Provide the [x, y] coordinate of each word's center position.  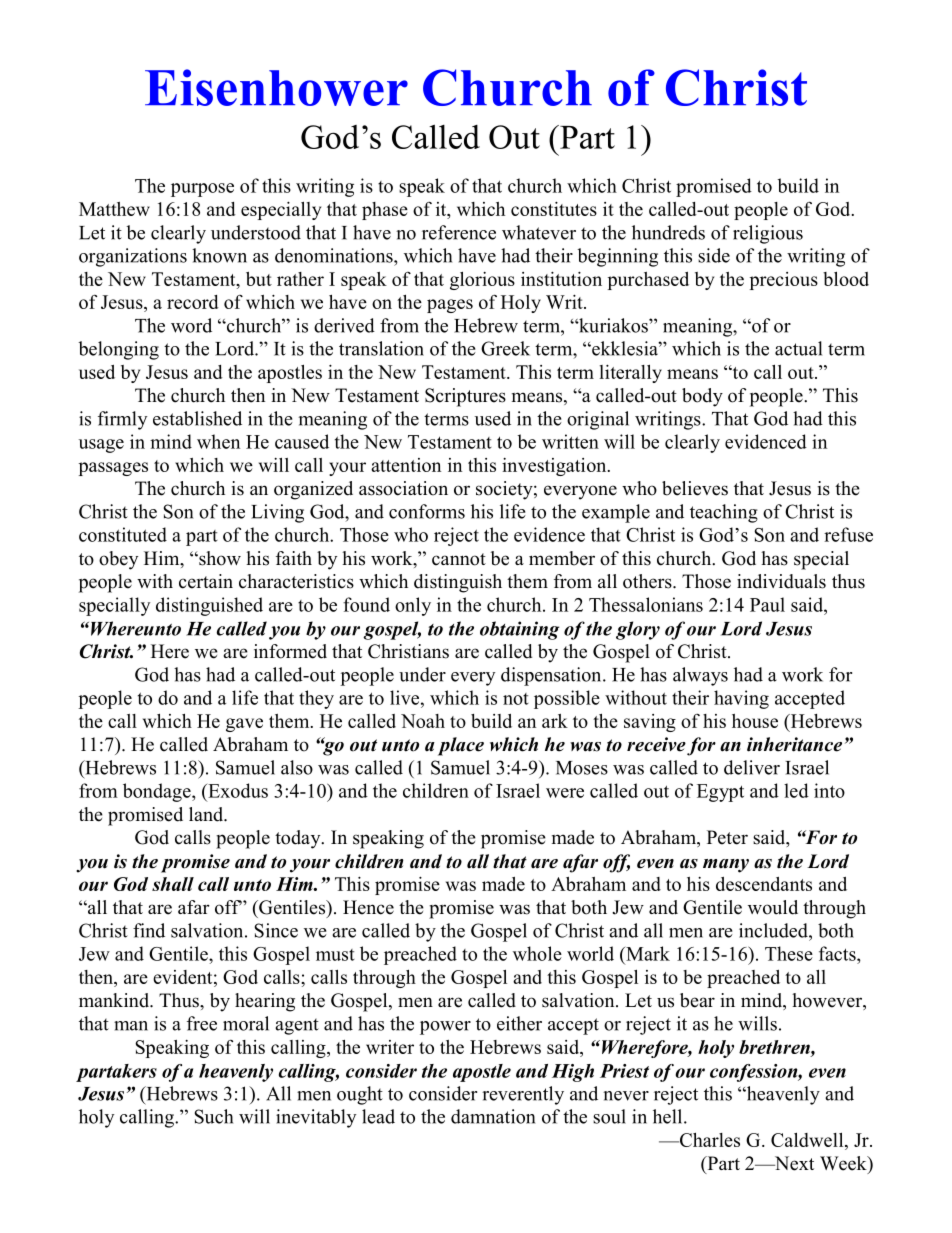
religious [768, 234]
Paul [767, 604]
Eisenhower [276, 87]
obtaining [519, 630]
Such [214, 1116]
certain [206, 581]
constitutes [554, 209]
